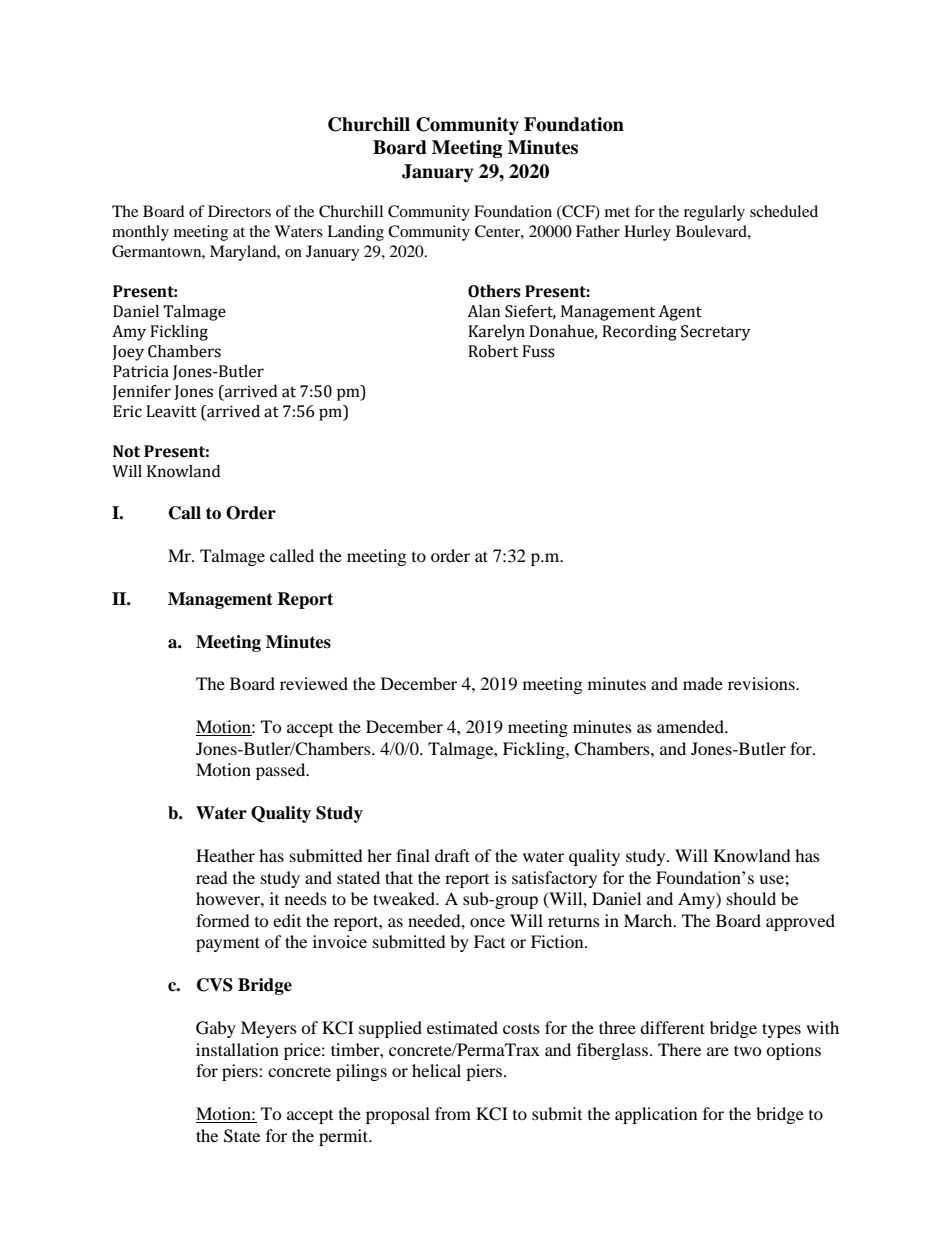 Image resolution: width=952 pixels, height=1233 pixels. What do you see at coordinates (703, 683) in the document?
I see `made` at bounding box center [703, 683].
